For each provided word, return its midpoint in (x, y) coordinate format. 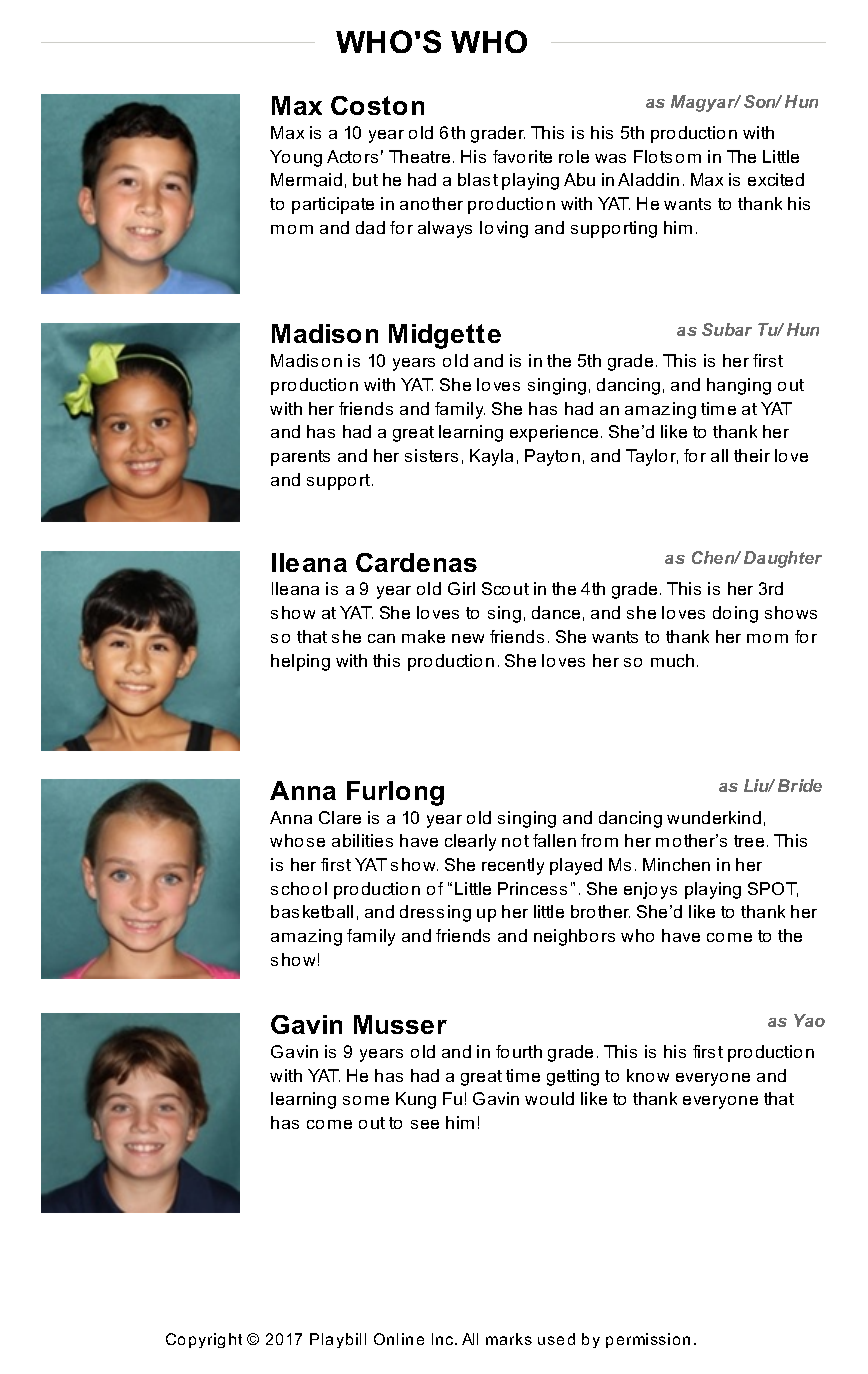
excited (776, 179)
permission (648, 1340)
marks (509, 1339)
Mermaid (306, 179)
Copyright (204, 1340)
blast (478, 179)
